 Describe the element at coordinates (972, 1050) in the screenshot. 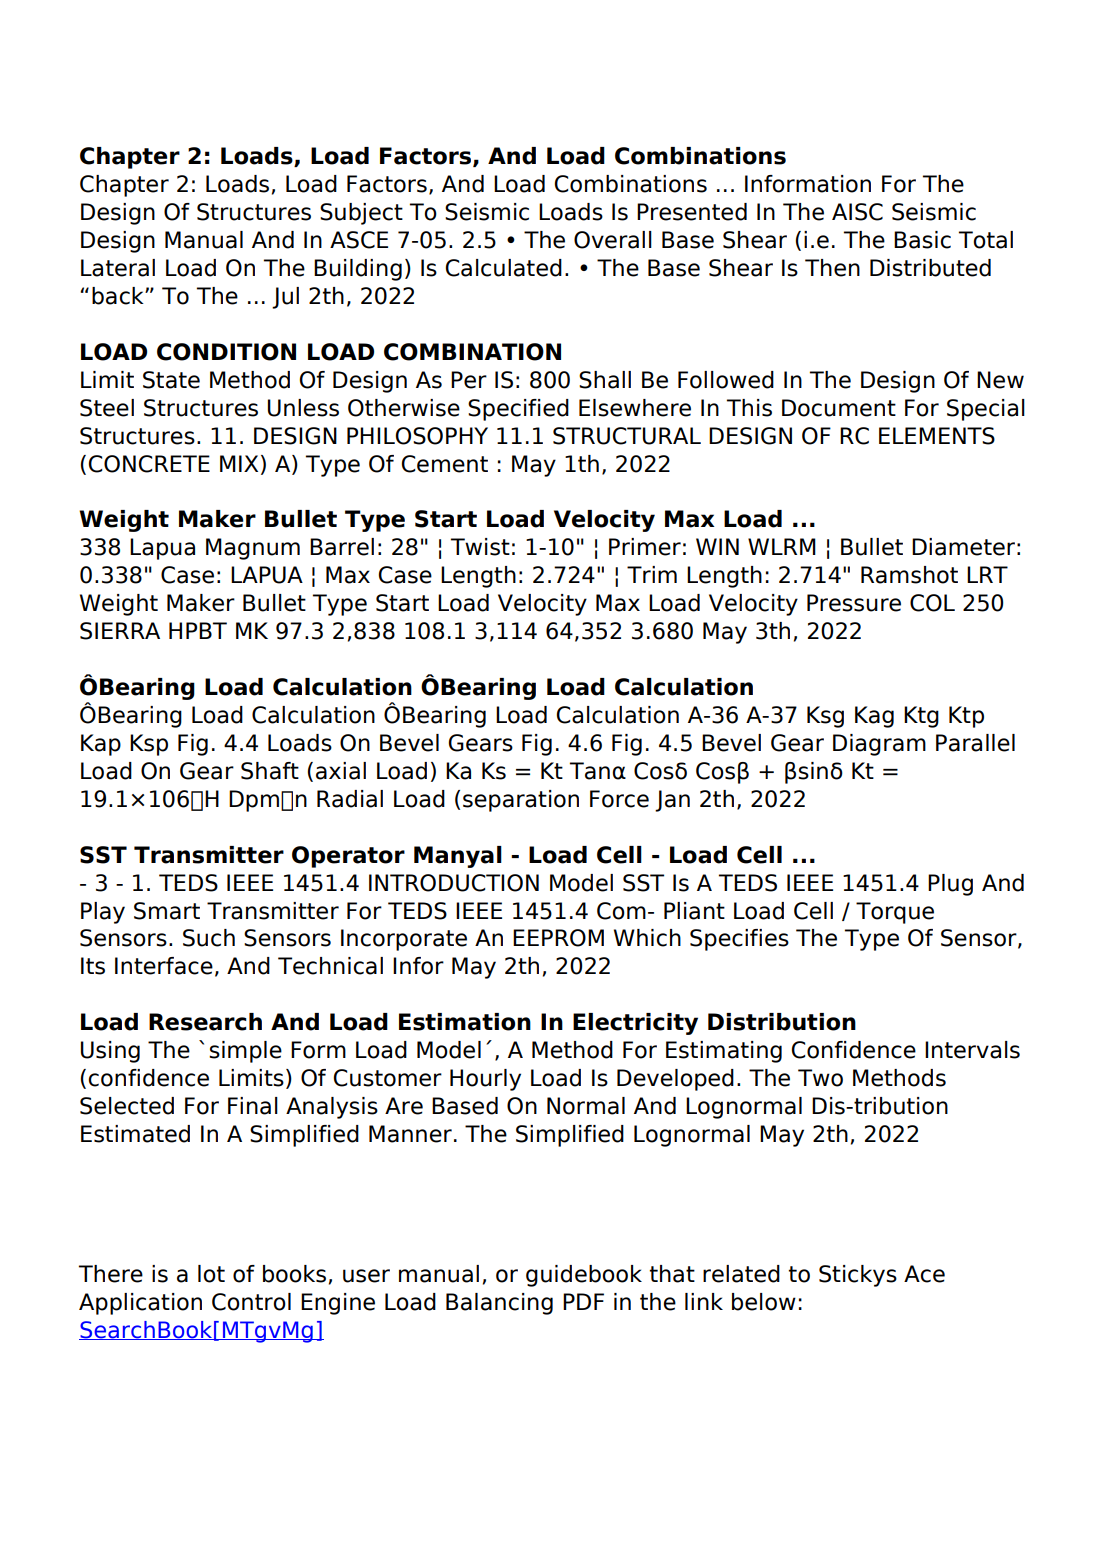

I see `Intervals` at that location.
